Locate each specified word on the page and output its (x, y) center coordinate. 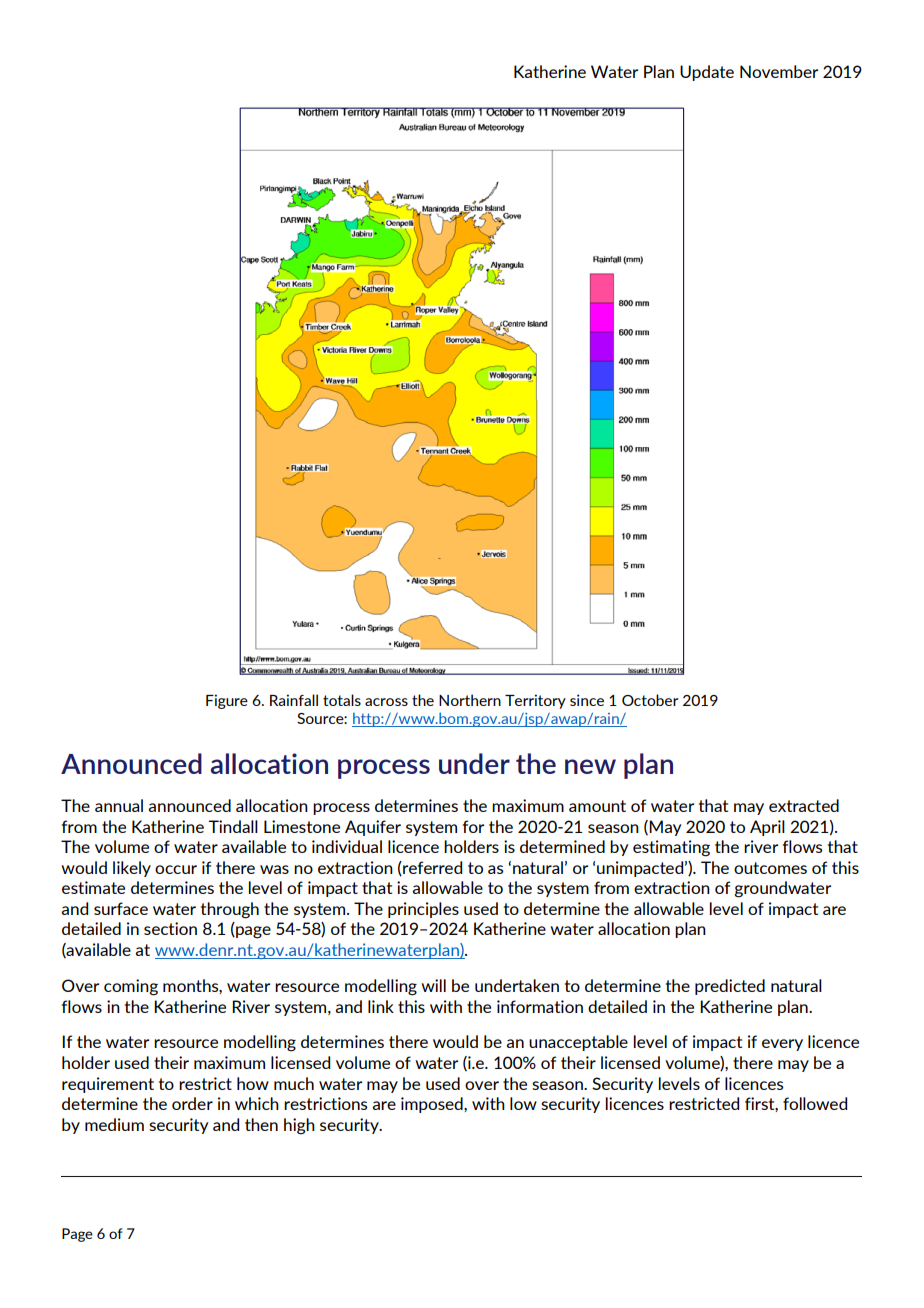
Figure (227, 701)
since (587, 700)
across (386, 702)
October (650, 700)
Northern (470, 700)
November (779, 71)
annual (119, 805)
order (192, 1103)
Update (707, 73)
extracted (804, 805)
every (782, 1045)
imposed (433, 1105)
